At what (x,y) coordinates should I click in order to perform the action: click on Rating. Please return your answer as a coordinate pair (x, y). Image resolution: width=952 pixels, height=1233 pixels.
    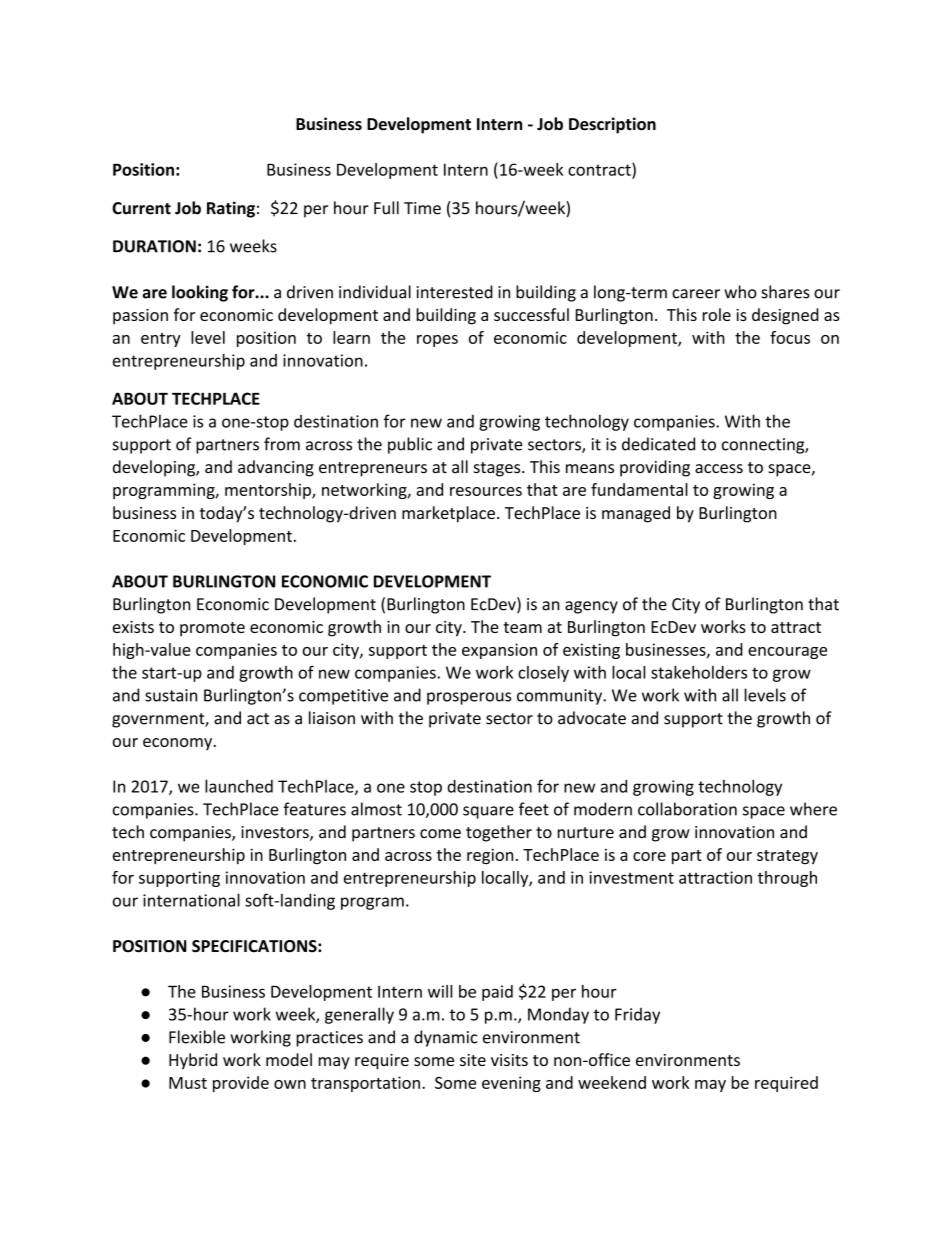
    Looking at the image, I should click on (231, 209).
